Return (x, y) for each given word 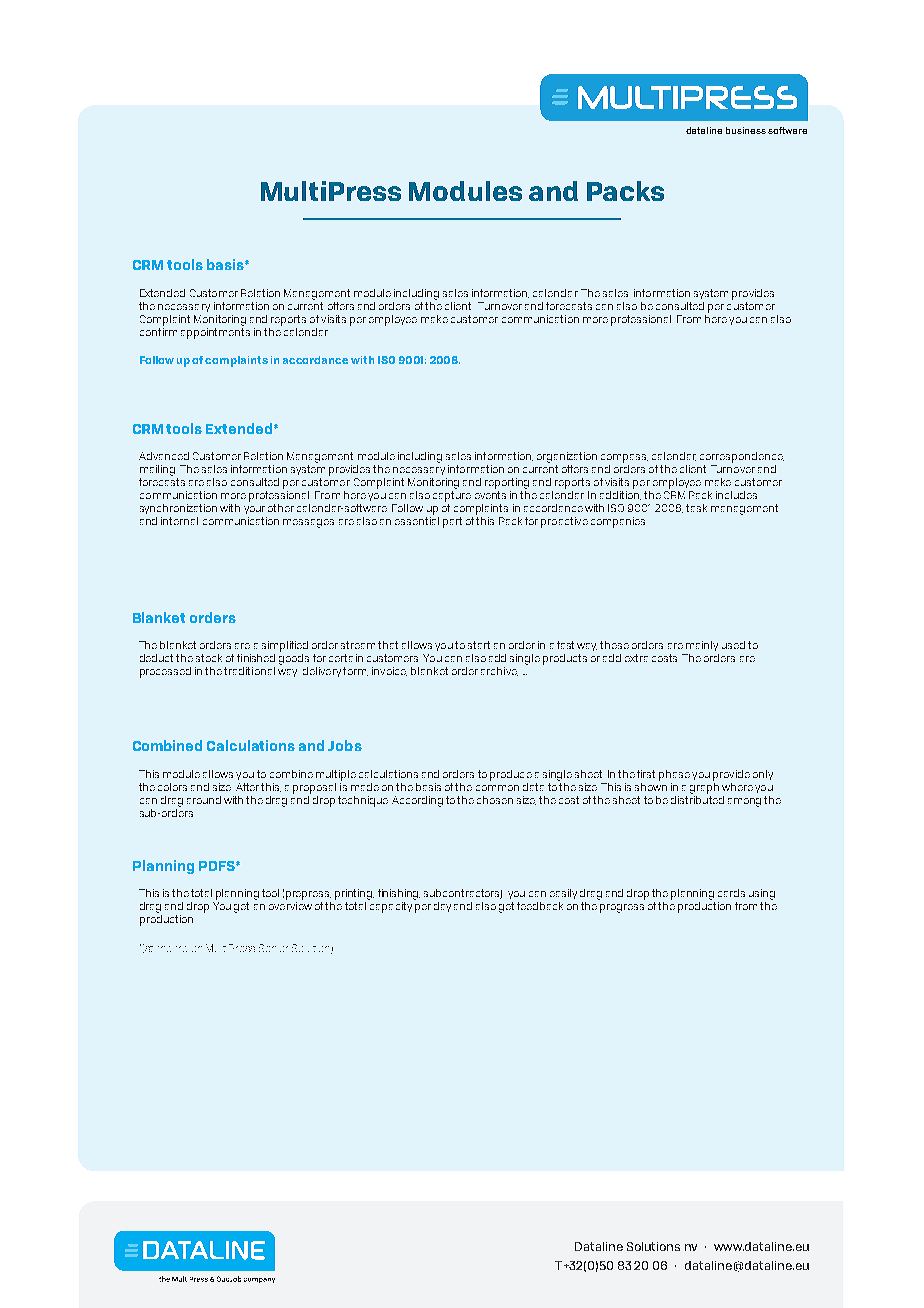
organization (567, 457)
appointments (215, 332)
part (452, 522)
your (254, 510)
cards (731, 893)
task (696, 508)
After (247, 787)
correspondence (742, 457)
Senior (273, 948)
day (442, 907)
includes (736, 495)
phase (674, 775)
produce (511, 775)
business (746, 130)
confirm (158, 330)
